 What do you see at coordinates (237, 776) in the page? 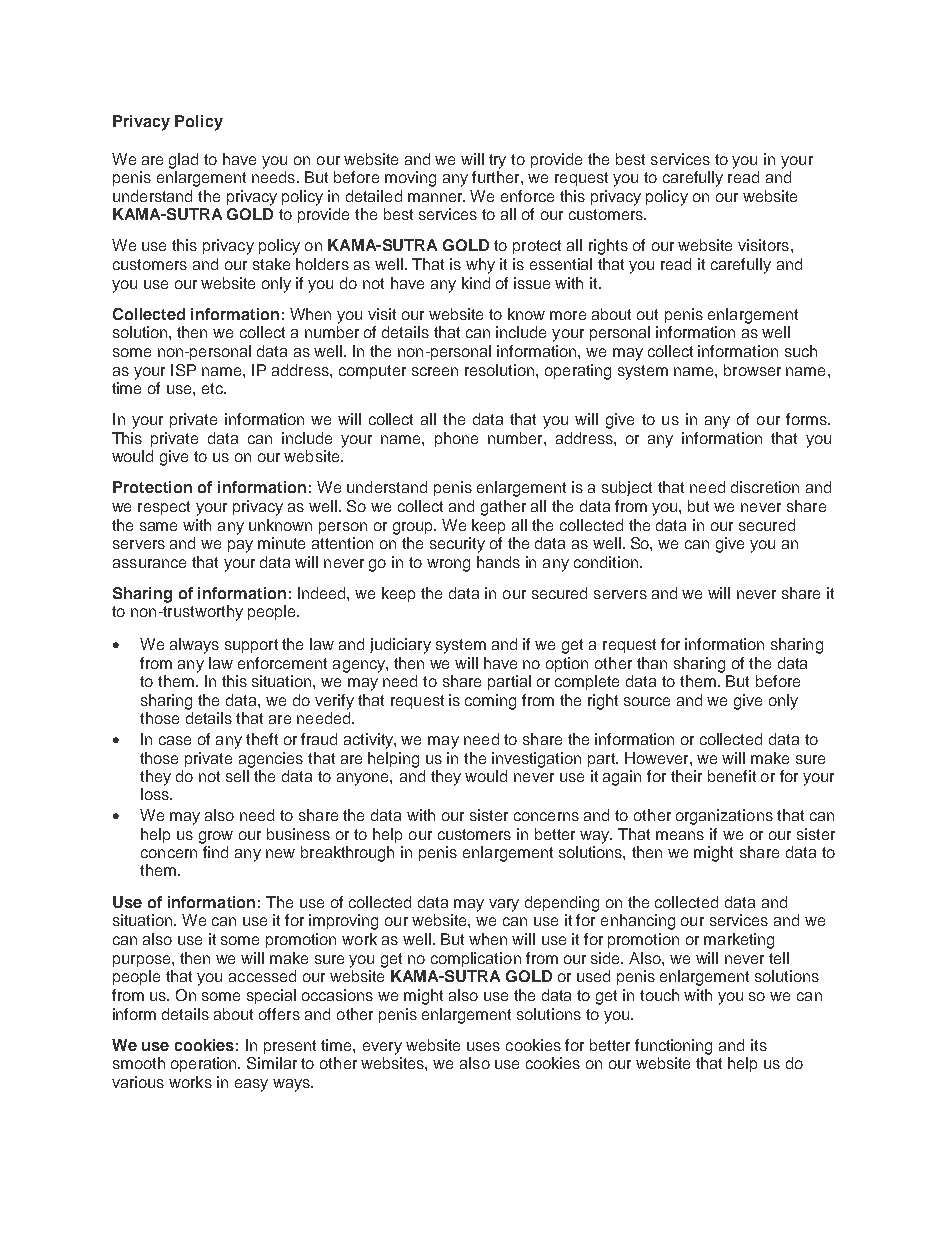
I see `sell` at bounding box center [237, 776].
